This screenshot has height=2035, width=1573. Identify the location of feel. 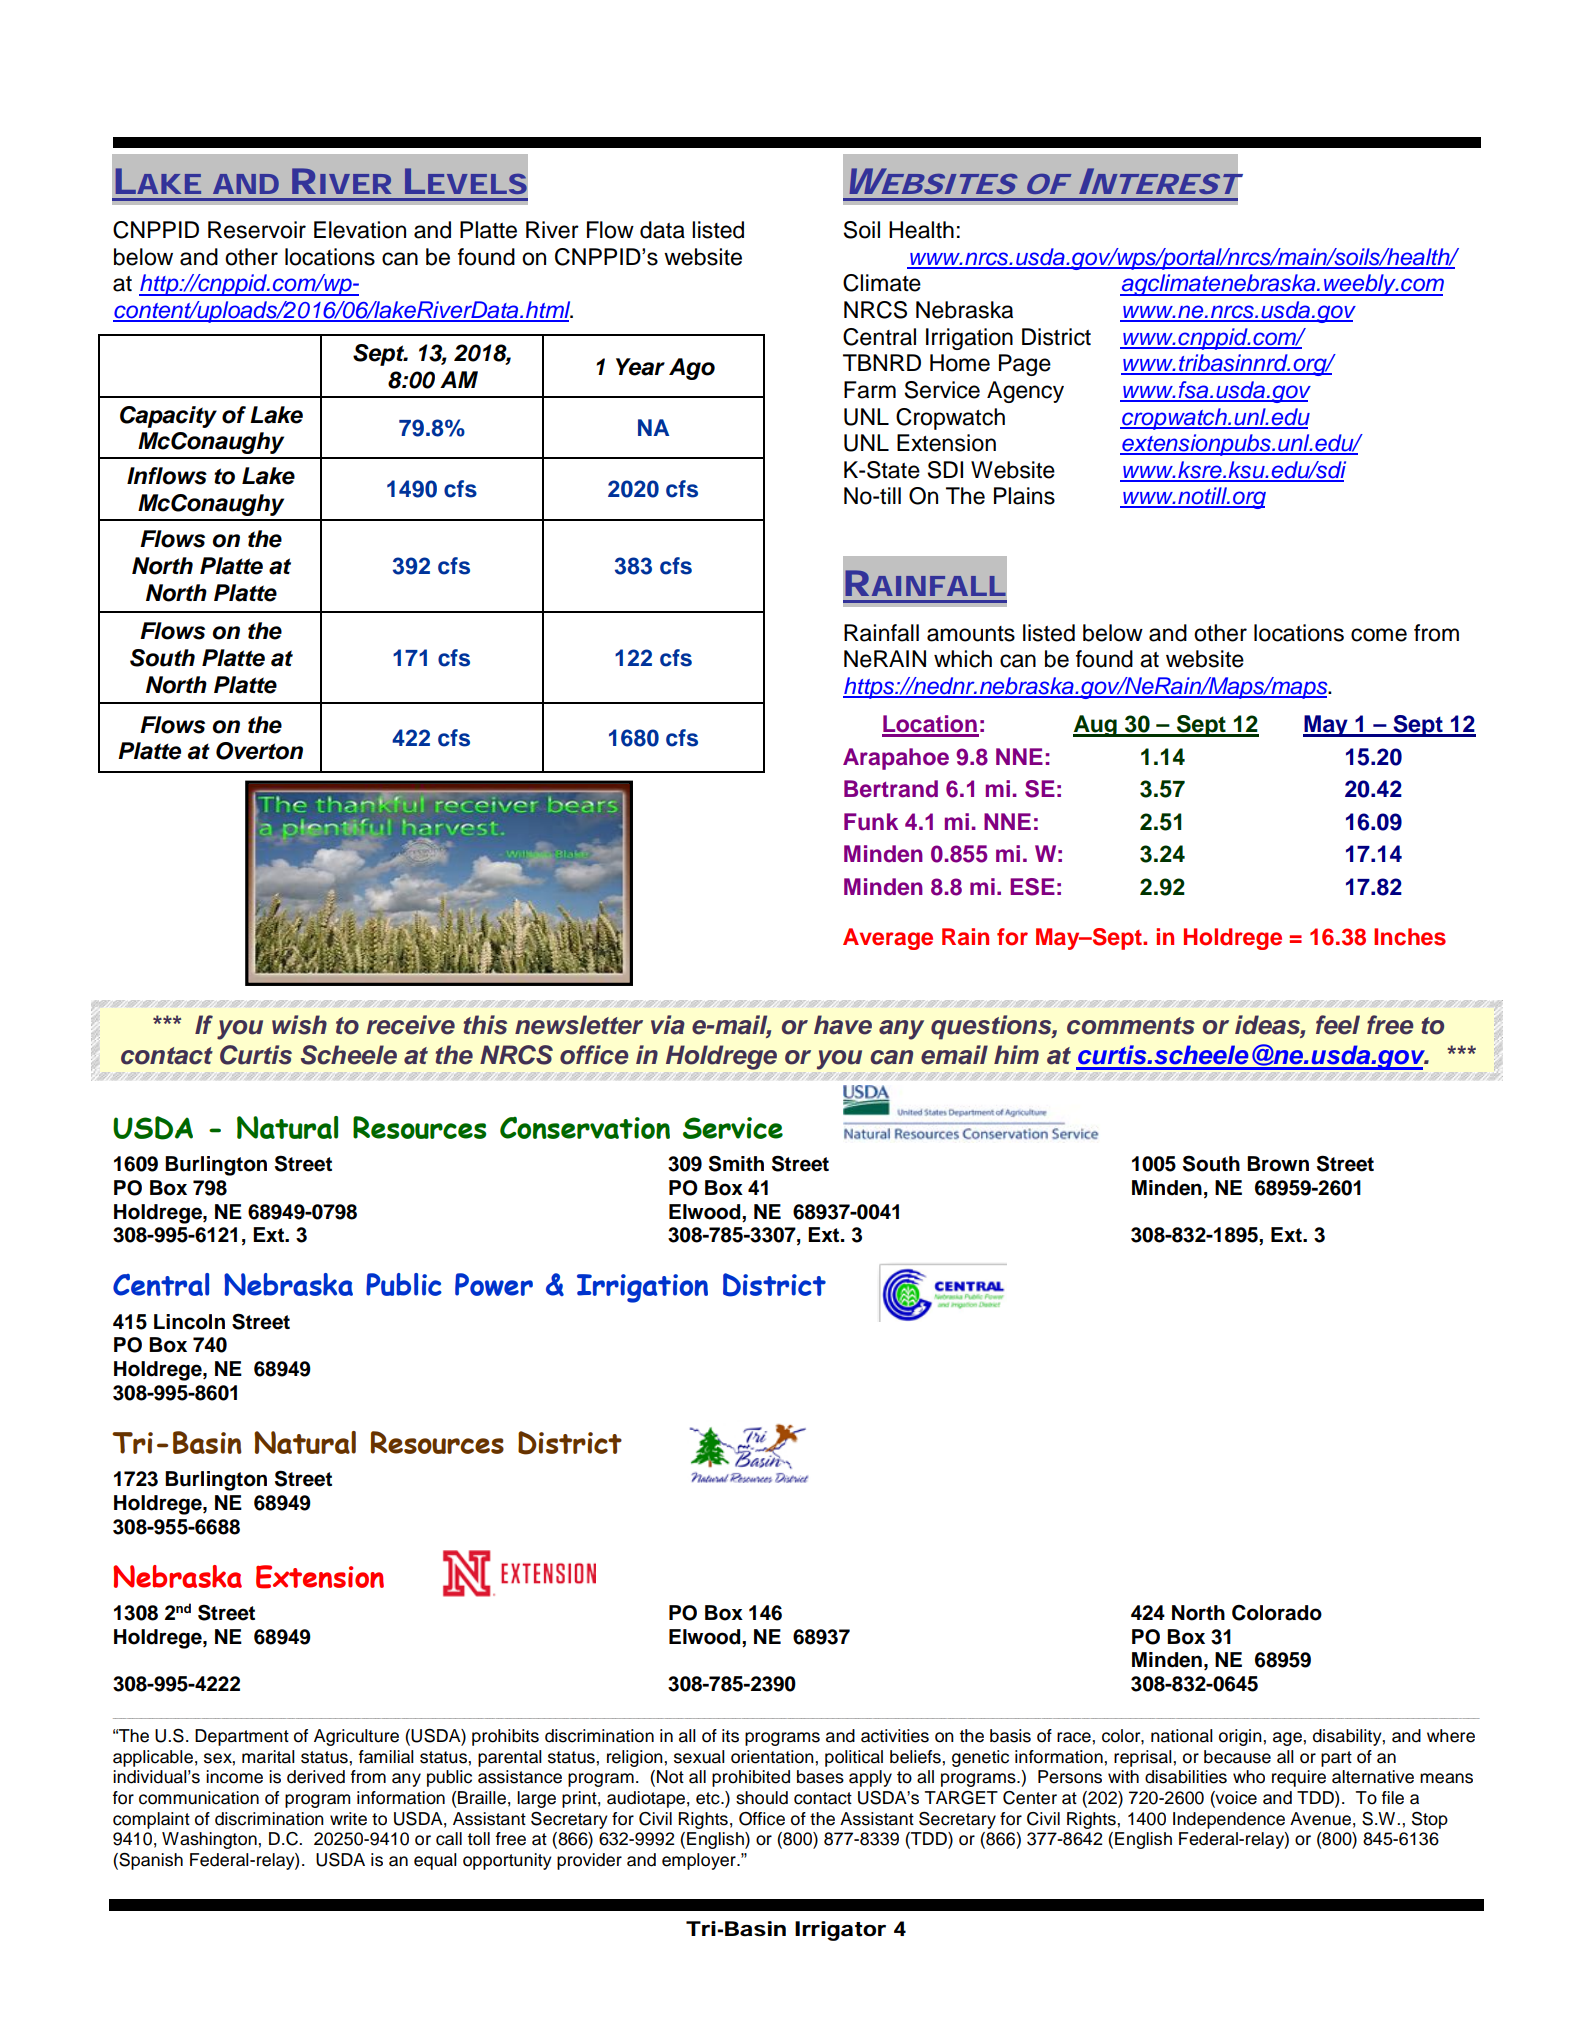
(1338, 1025).
